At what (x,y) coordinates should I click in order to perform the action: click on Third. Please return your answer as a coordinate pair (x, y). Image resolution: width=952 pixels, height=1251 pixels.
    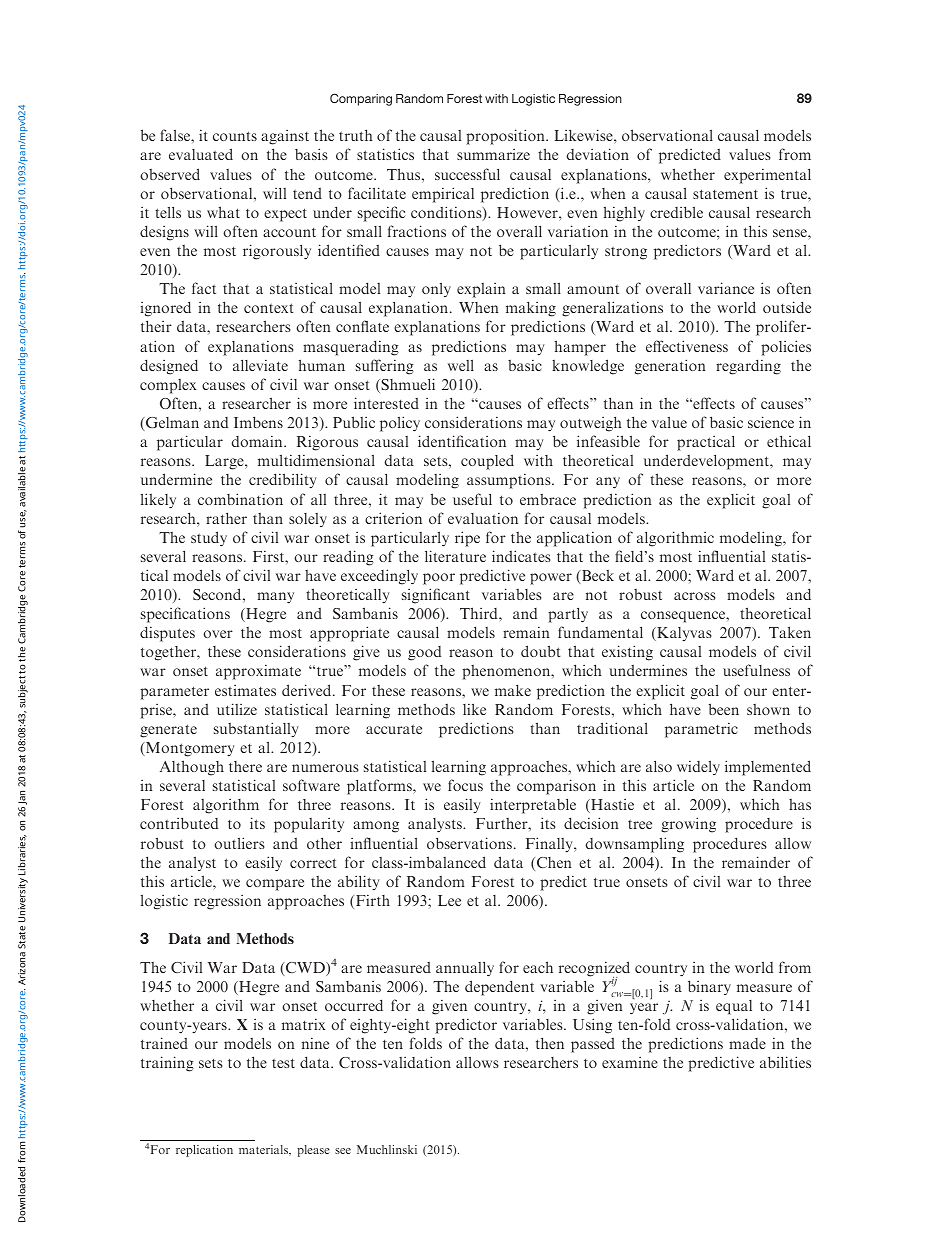
    Looking at the image, I should click on (480, 613).
